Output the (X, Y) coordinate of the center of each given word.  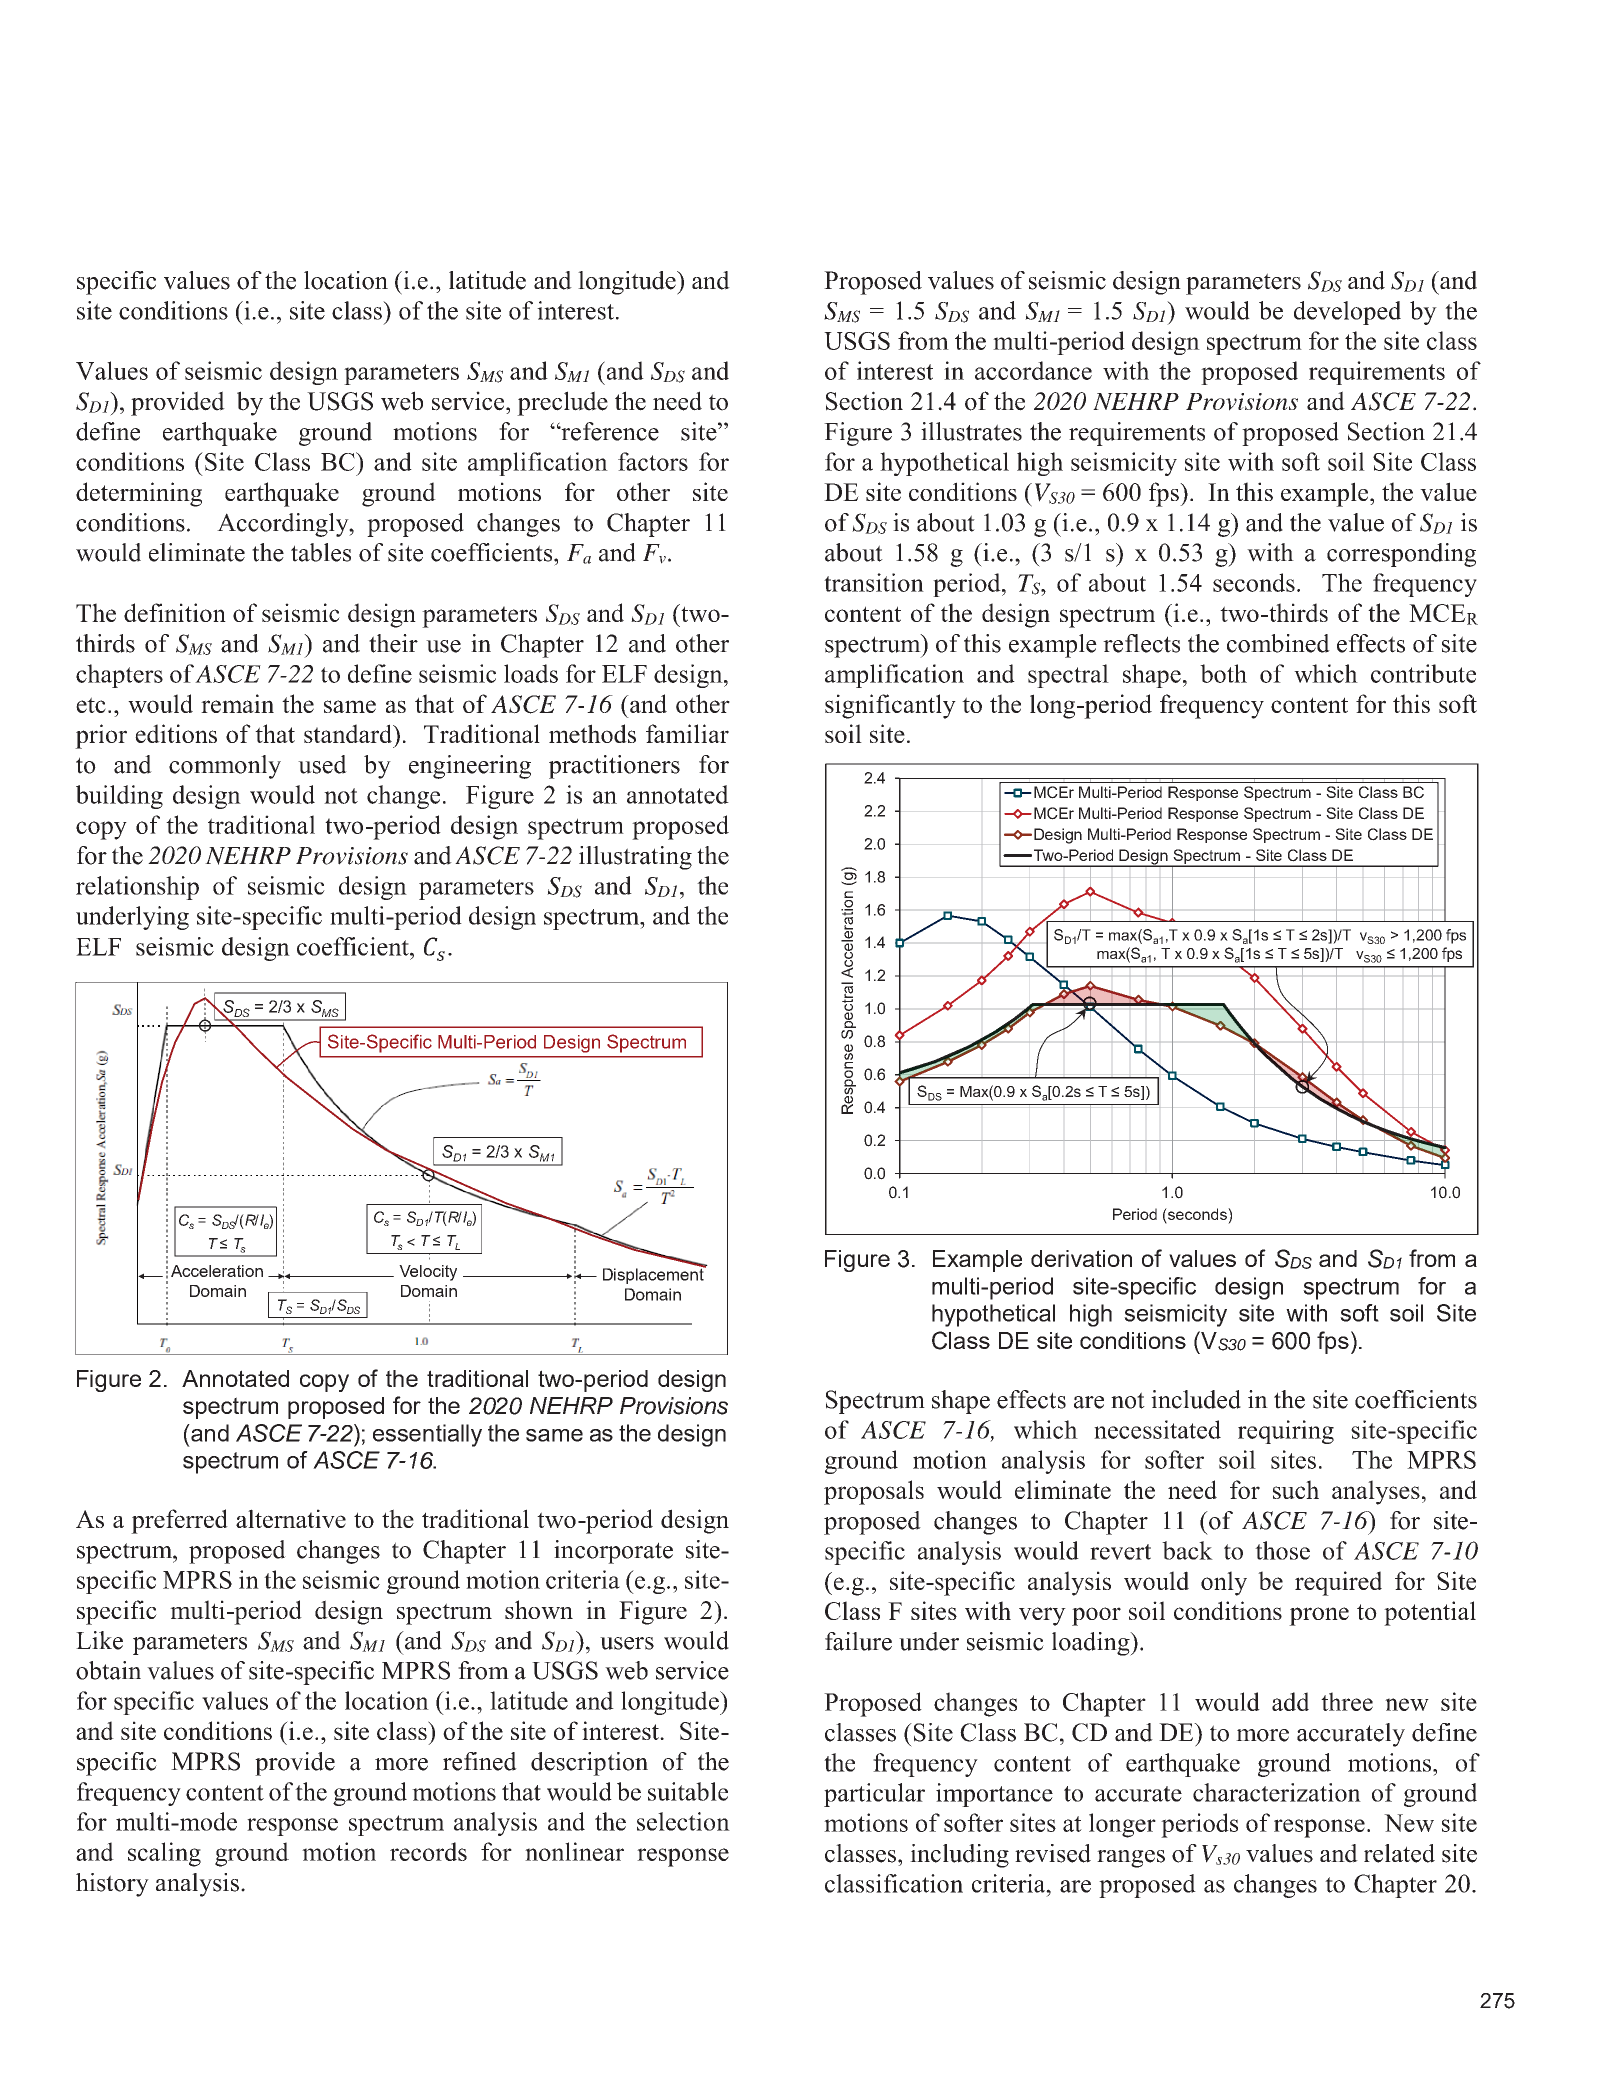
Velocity (428, 1273)
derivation (1081, 1258)
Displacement (654, 1275)
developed (1347, 313)
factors (653, 461)
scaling (164, 1854)
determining (139, 494)
